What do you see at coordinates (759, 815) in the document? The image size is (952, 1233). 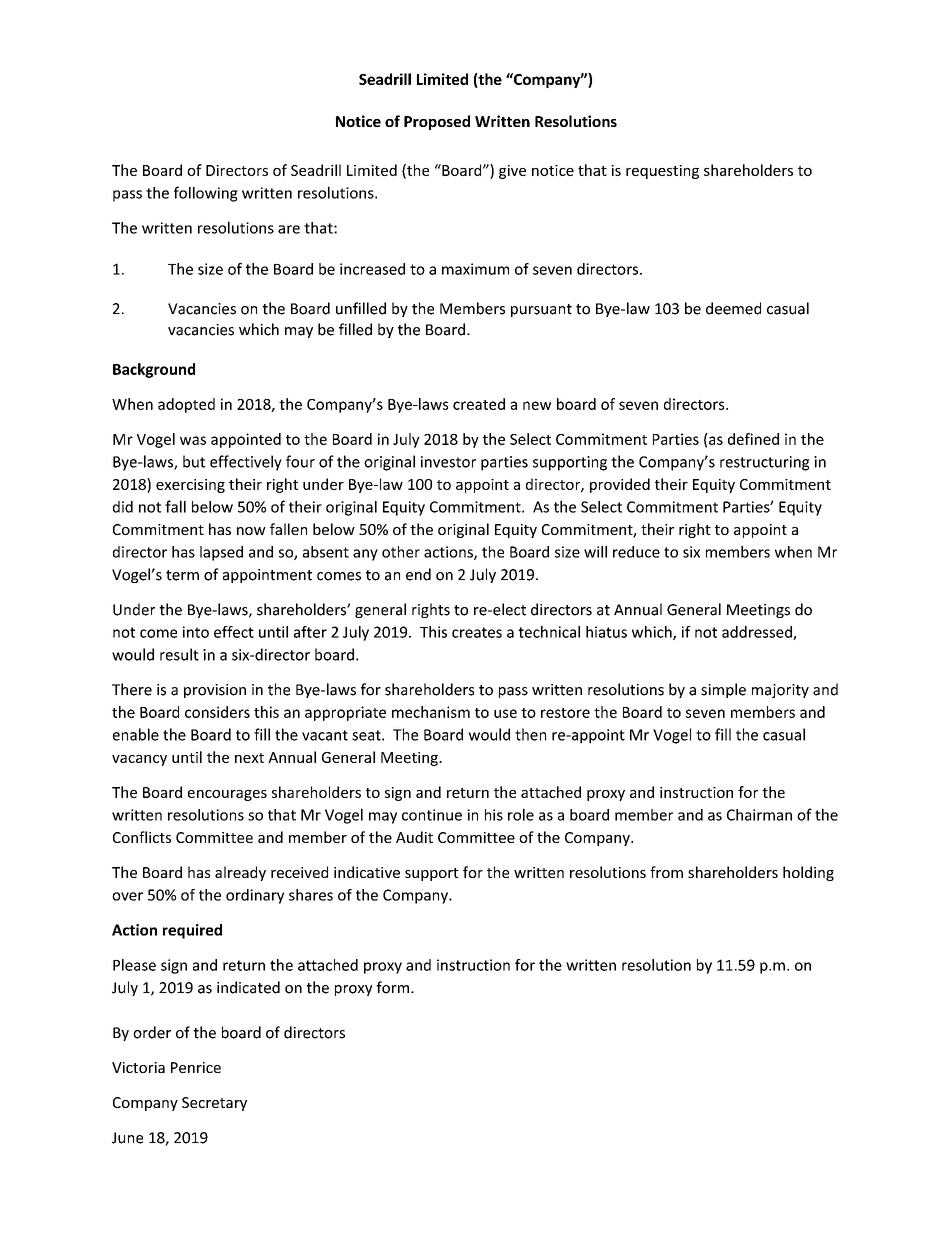 I see `Chairman` at bounding box center [759, 815].
